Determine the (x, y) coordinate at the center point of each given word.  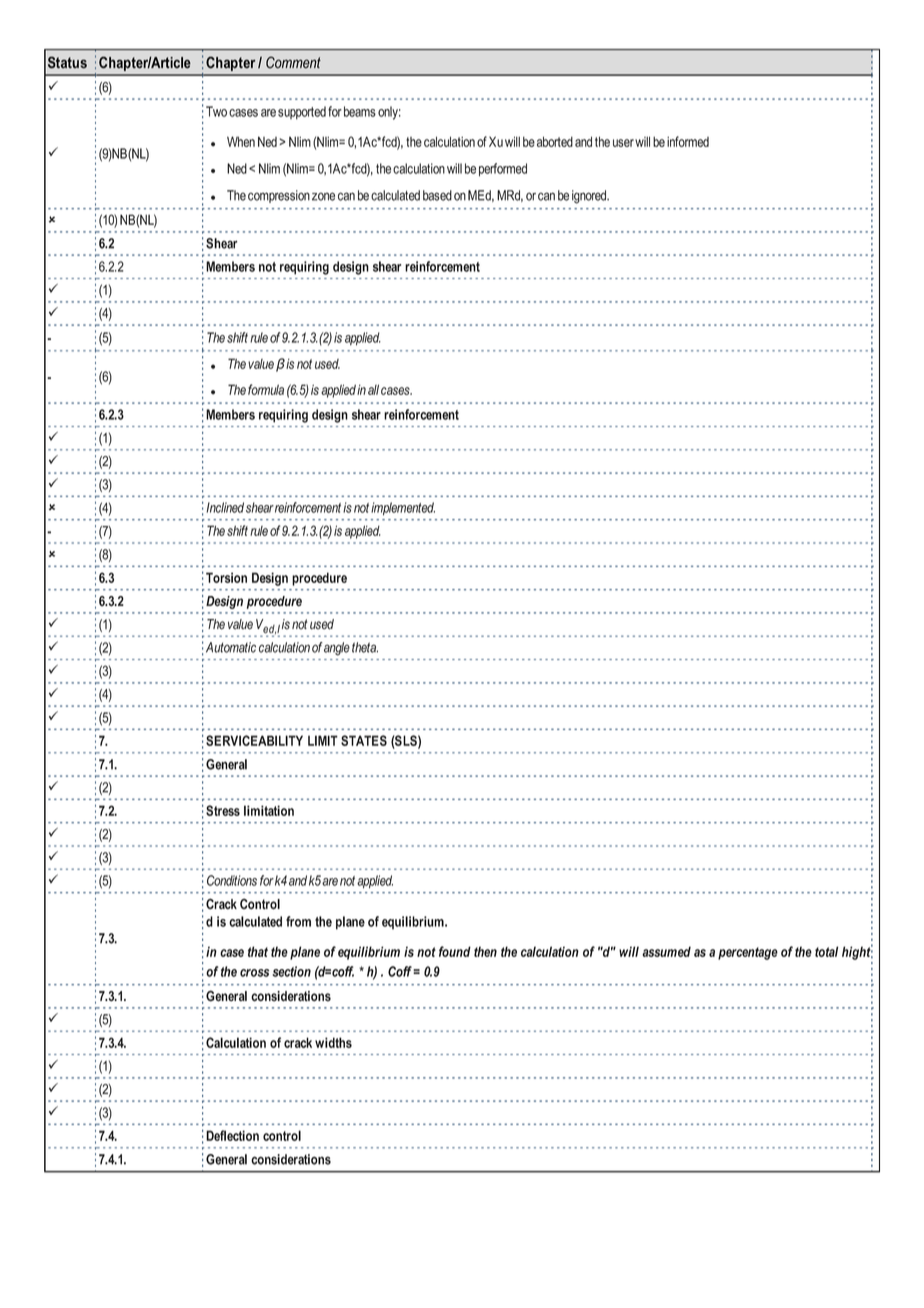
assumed (666, 951)
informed (688, 141)
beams (360, 111)
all (373, 389)
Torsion (226, 577)
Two (216, 111)
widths (333, 1042)
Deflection (232, 1135)
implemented (403, 509)
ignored (590, 197)
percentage (748, 953)
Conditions (232, 880)
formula (266, 389)
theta (365, 647)
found (455, 951)
